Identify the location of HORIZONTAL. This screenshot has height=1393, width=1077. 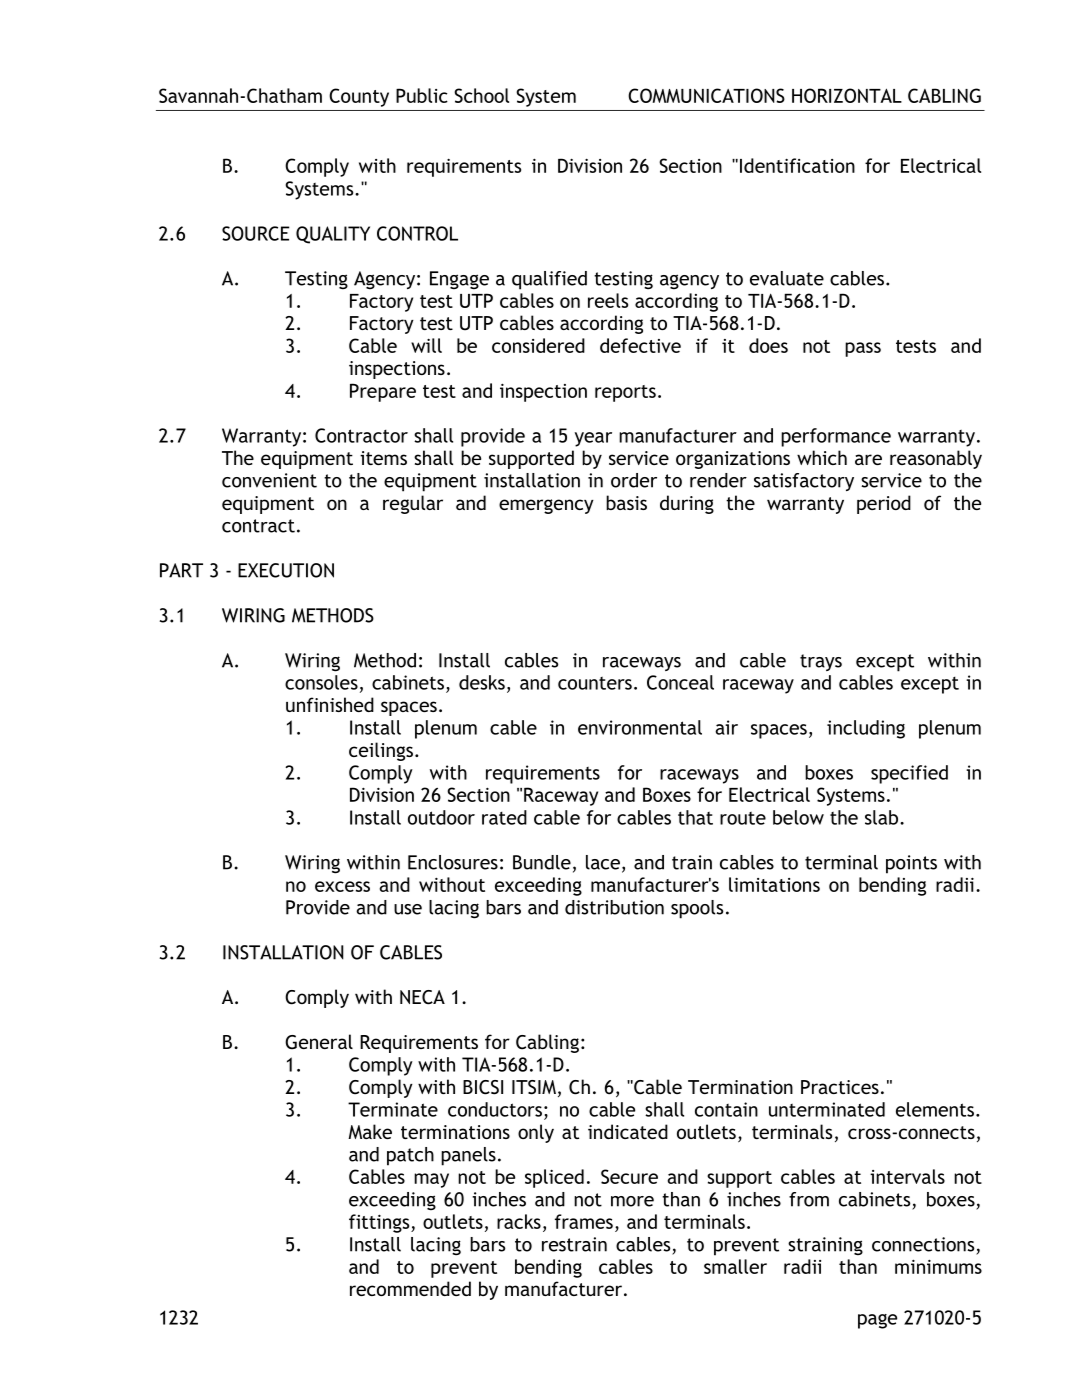
(847, 95).
